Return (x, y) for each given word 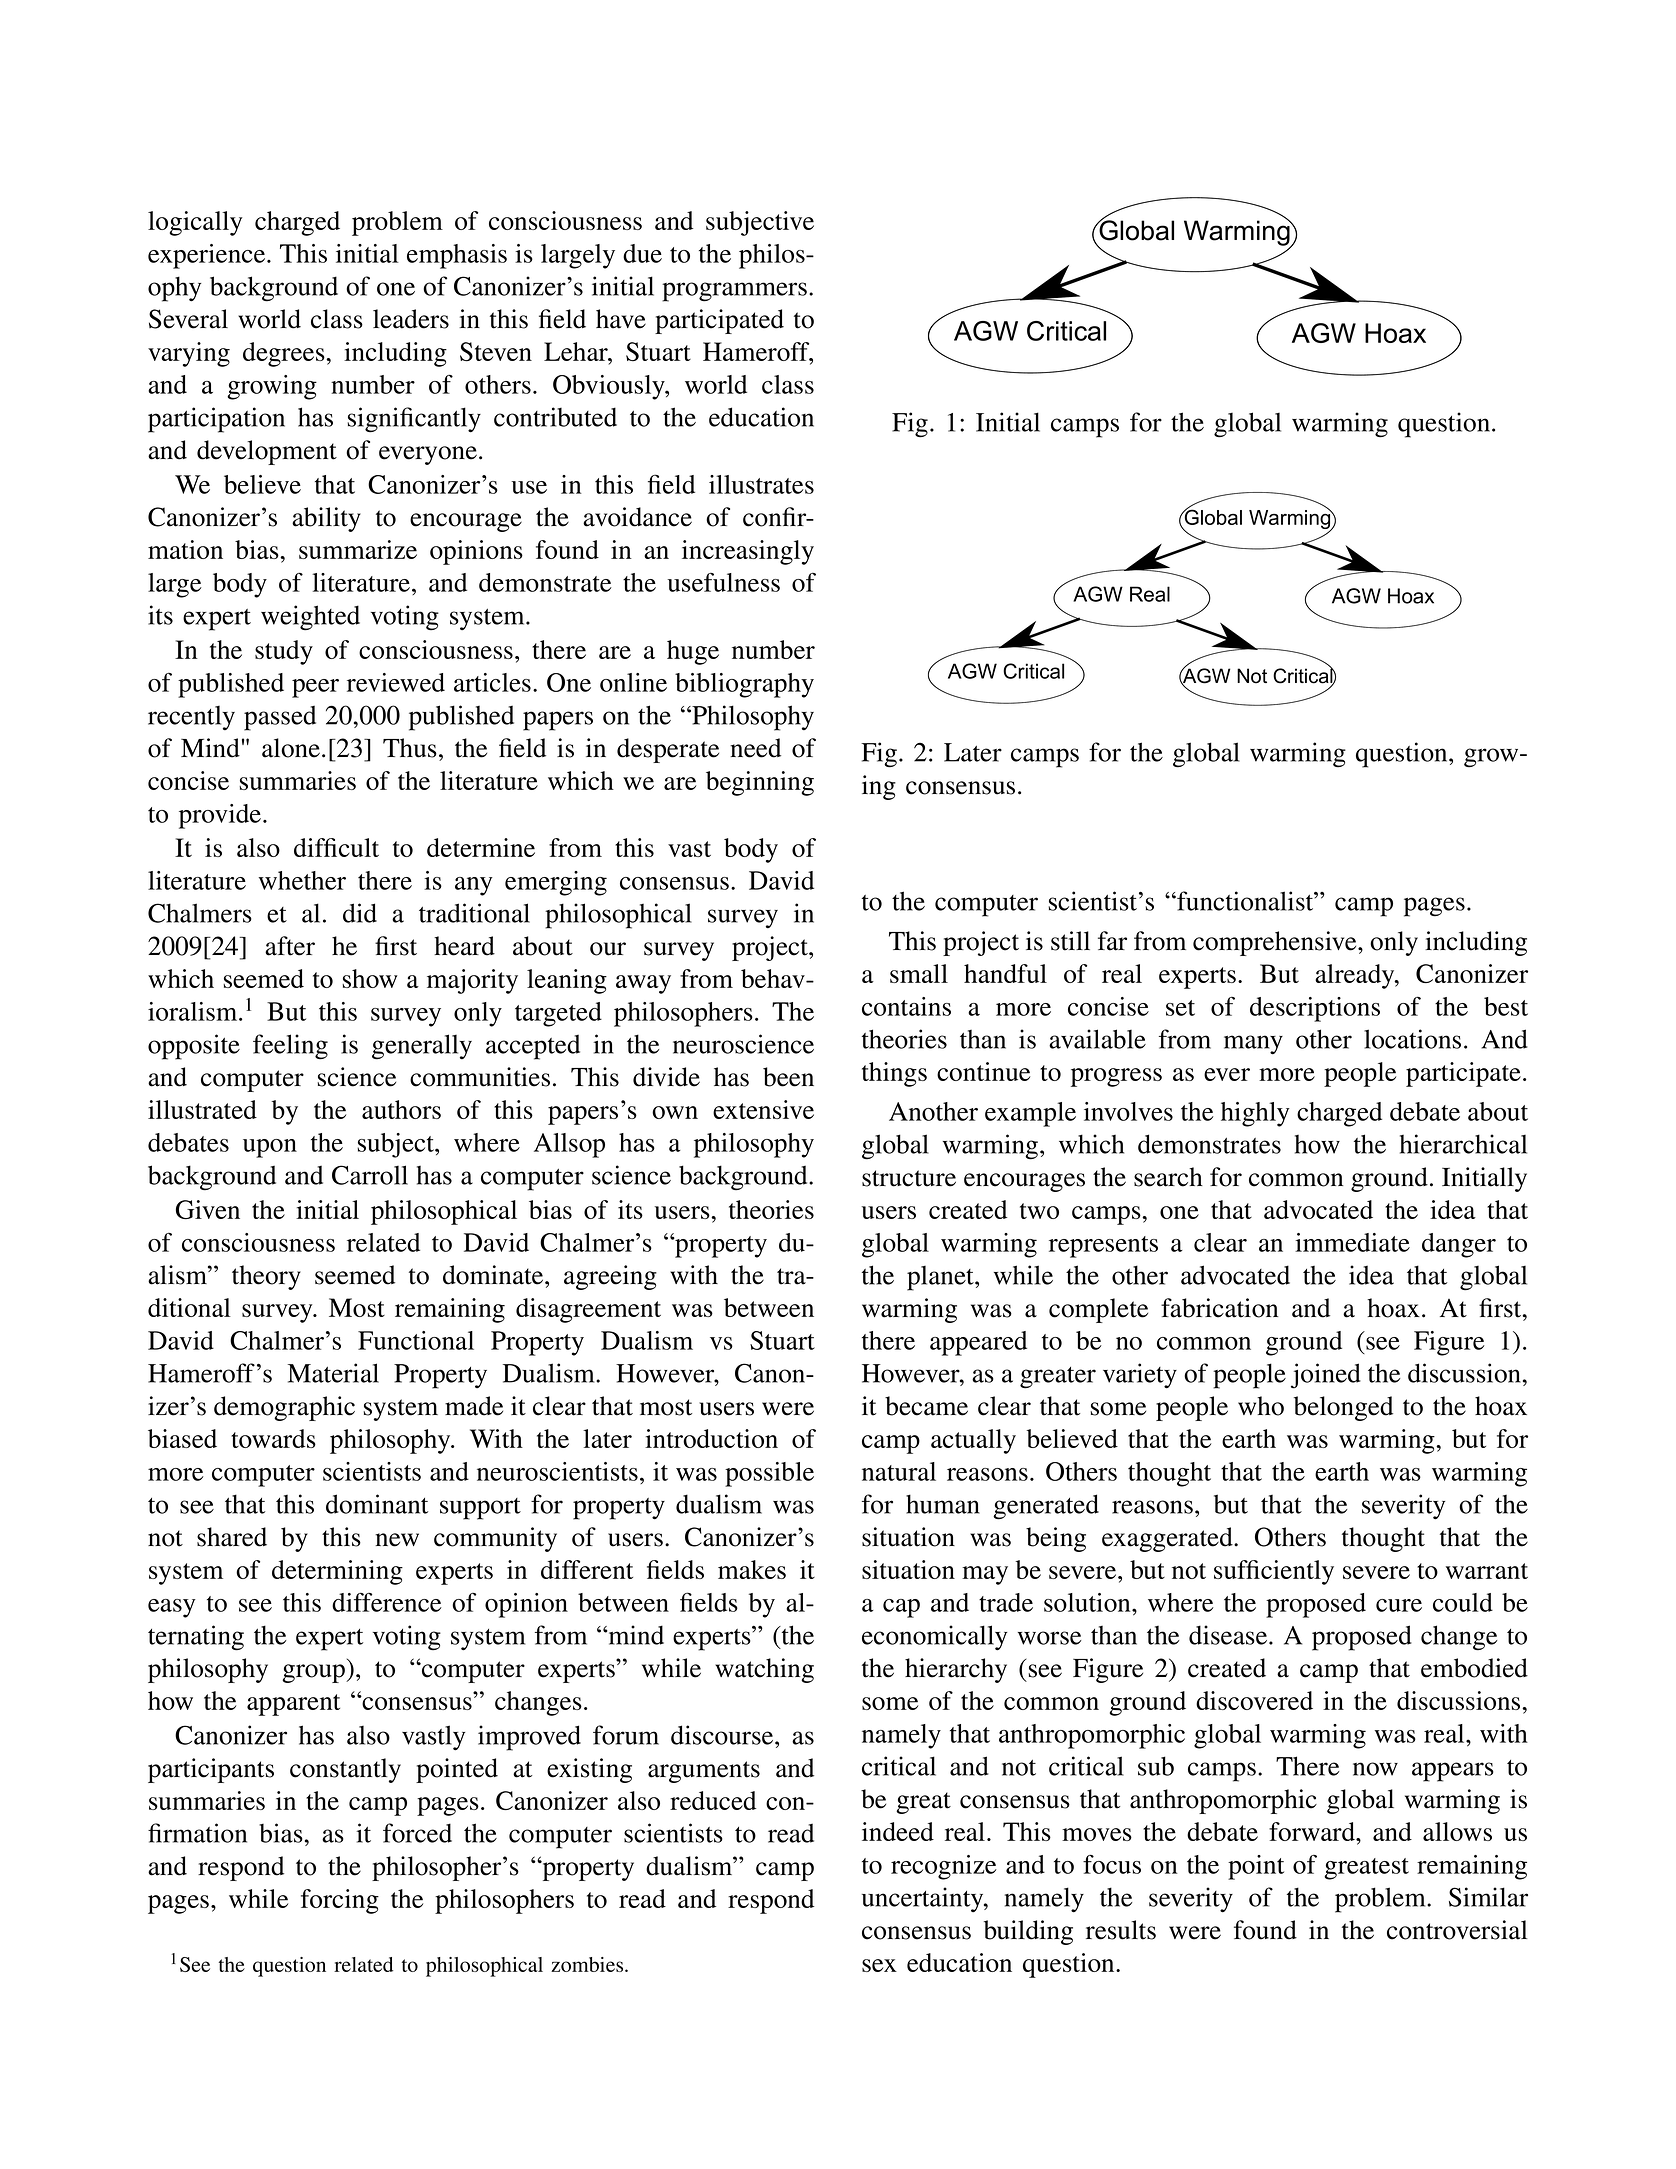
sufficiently (1274, 1572)
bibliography (744, 685)
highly (1255, 1114)
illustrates (761, 484)
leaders (411, 319)
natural (899, 1471)
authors (401, 1109)
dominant (377, 1504)
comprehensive (1276, 943)
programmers (734, 292)
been (788, 1077)
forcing (340, 1901)
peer (315, 688)
